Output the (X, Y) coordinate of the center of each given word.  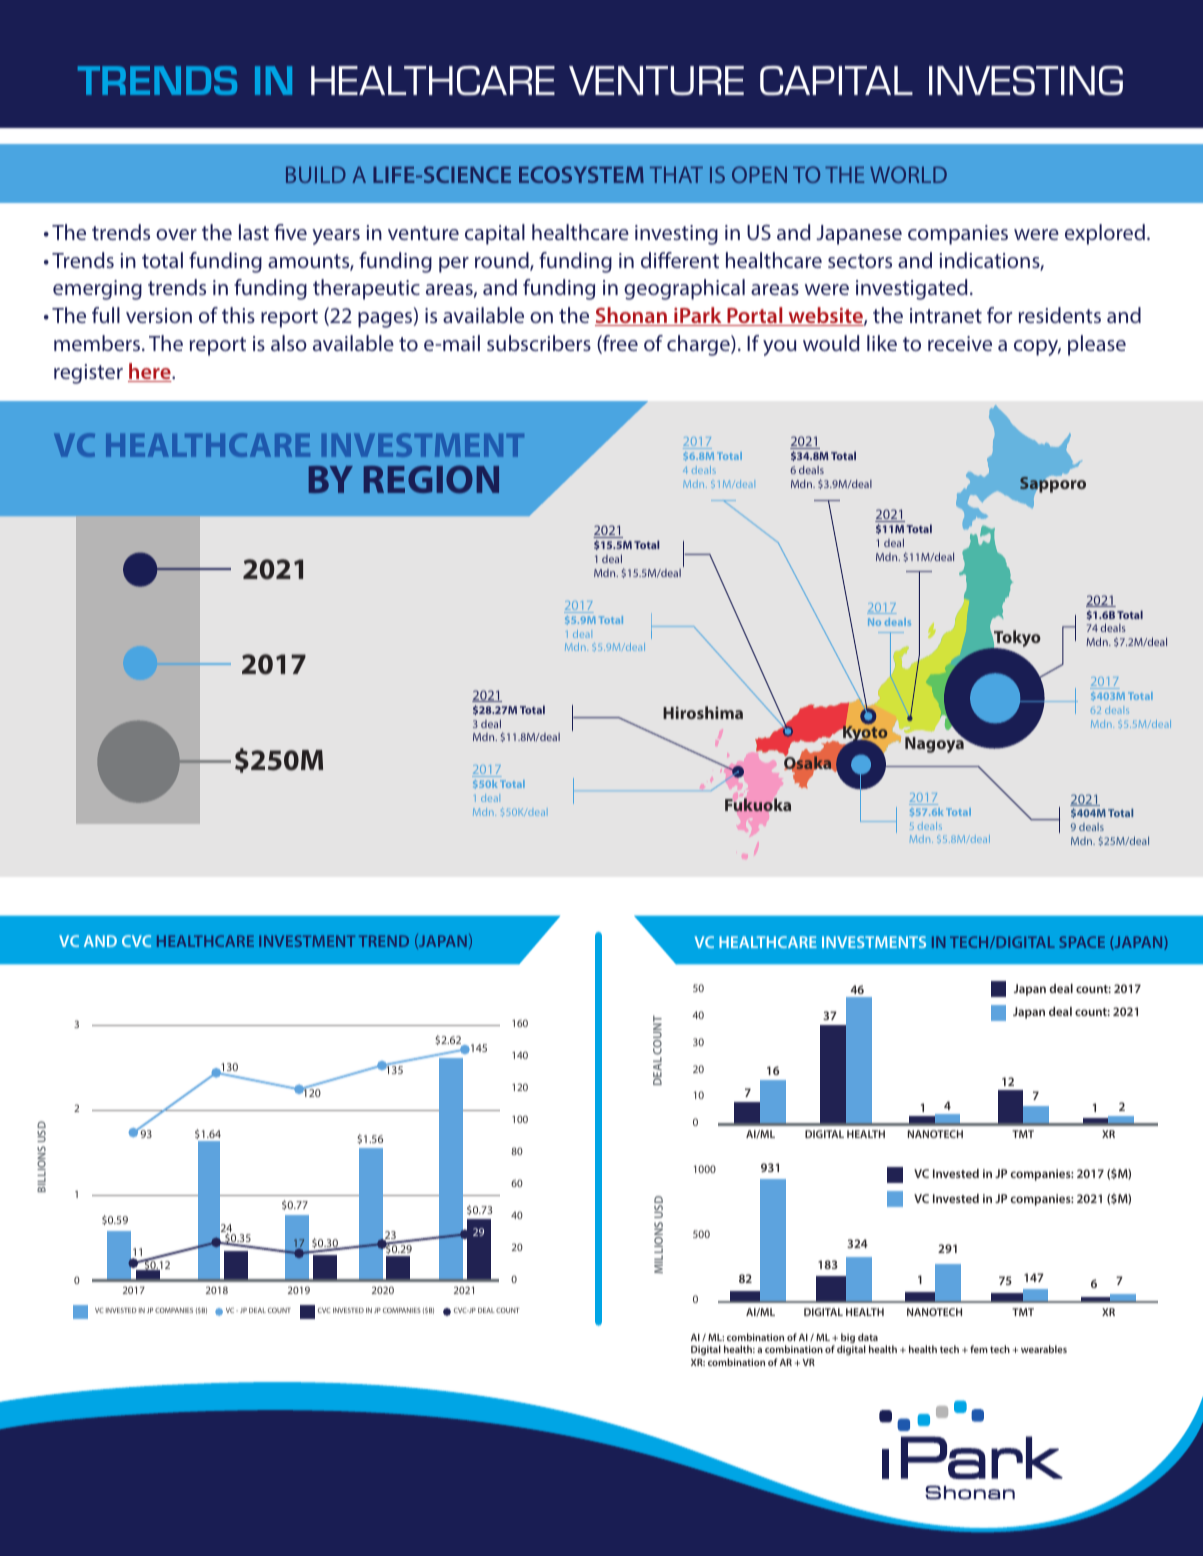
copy (1037, 348)
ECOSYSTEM (581, 174)
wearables (1044, 1349)
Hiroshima (703, 712)
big (848, 1339)
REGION (431, 479)
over (176, 234)
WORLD (908, 174)
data (868, 1337)
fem (979, 1349)
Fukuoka (758, 804)
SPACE (1082, 942)
